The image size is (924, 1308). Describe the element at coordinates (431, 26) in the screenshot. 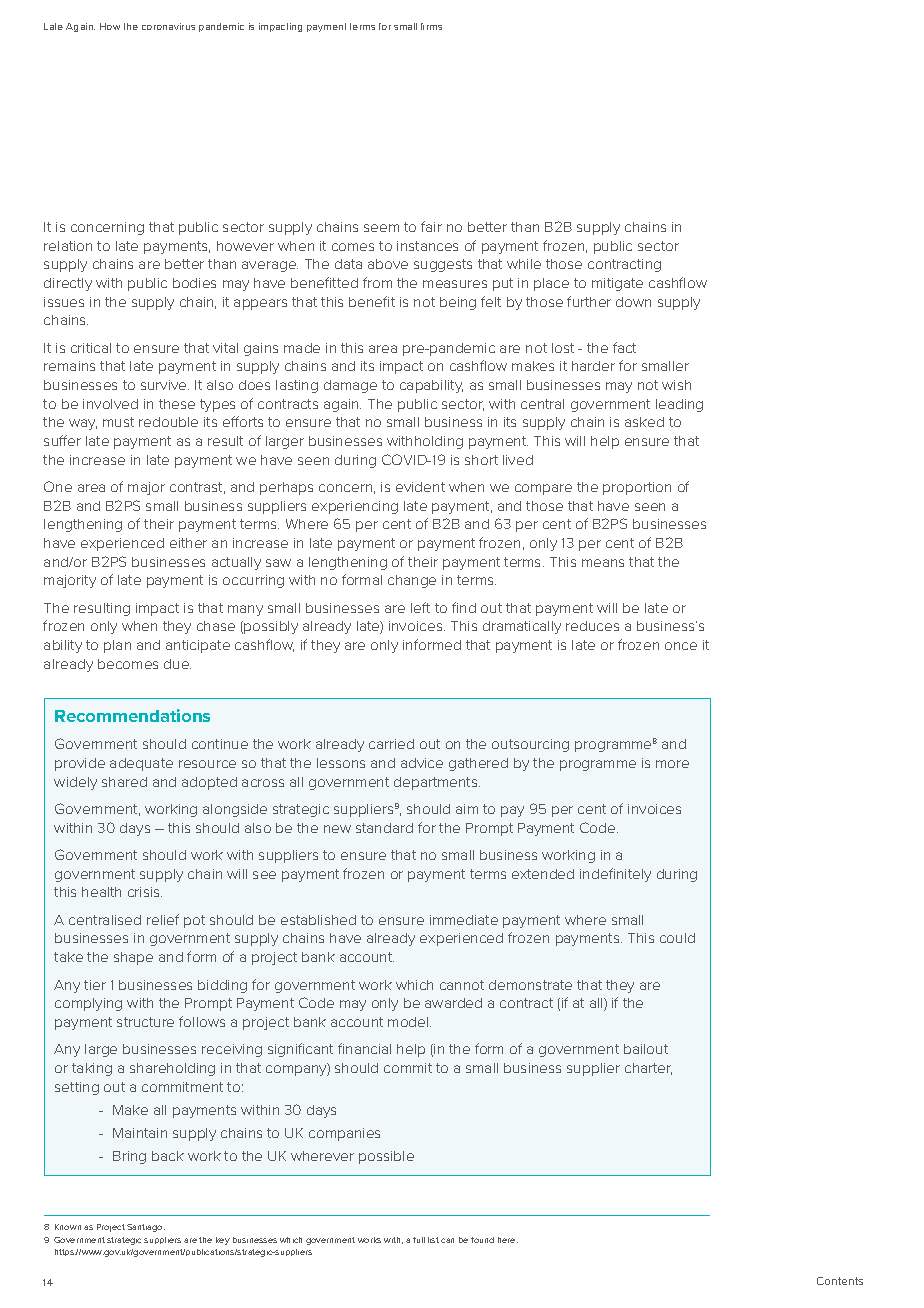

I see `firms` at that location.
